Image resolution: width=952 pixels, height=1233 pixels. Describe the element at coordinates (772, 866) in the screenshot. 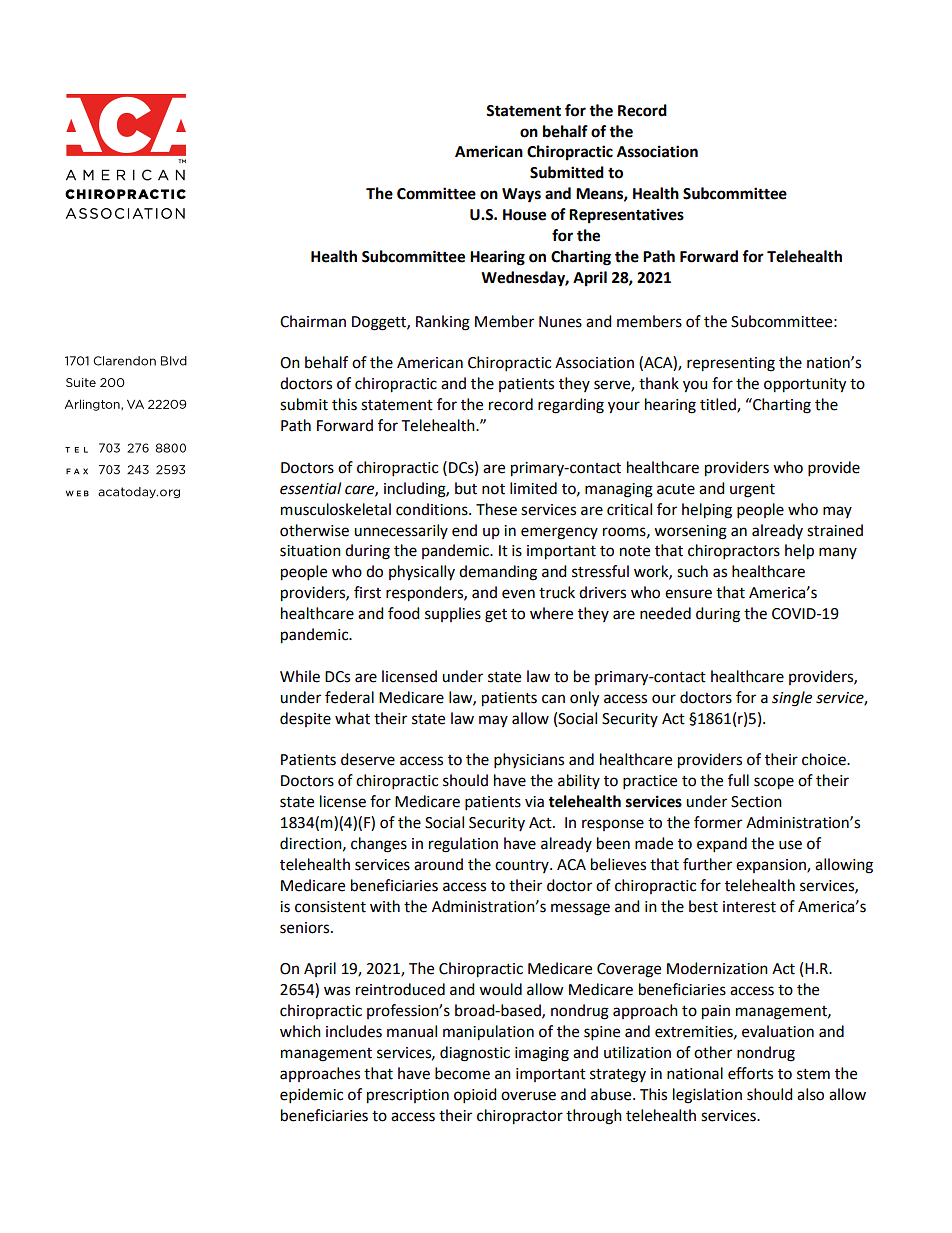

I see `expansion` at that location.
